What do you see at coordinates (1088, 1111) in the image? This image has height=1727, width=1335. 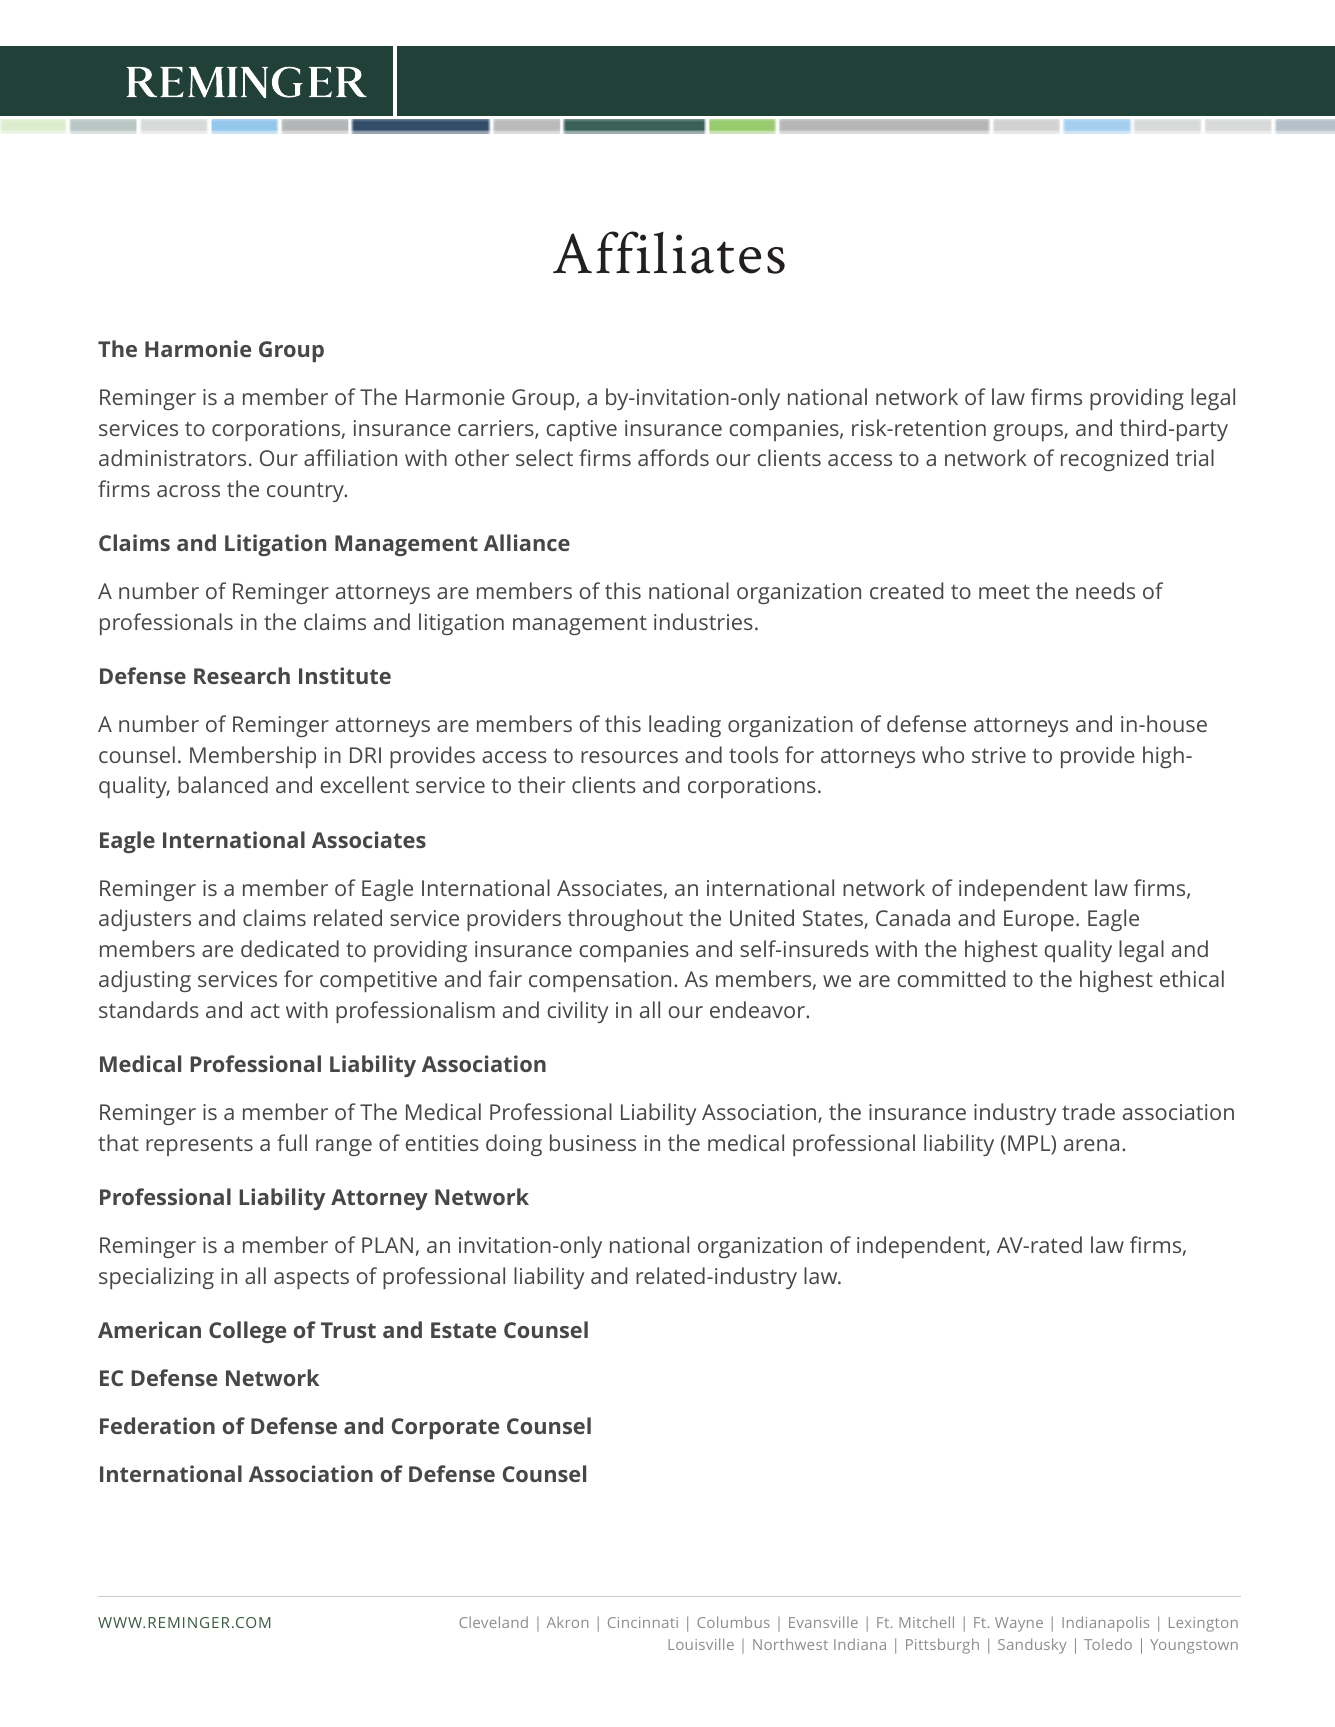 I see `trade` at bounding box center [1088, 1111].
